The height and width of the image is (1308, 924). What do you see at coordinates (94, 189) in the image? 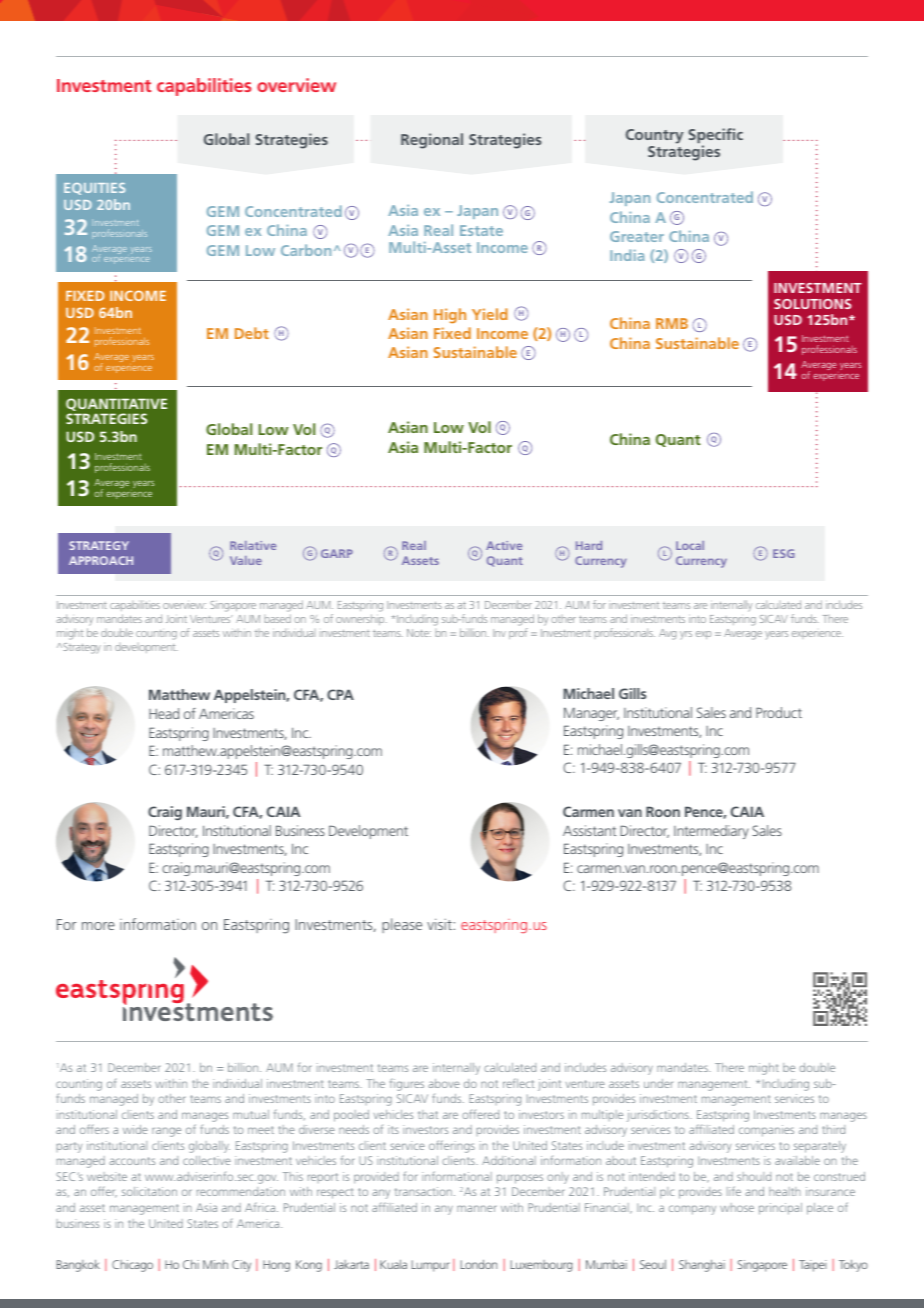
I see `EQUITIES` at bounding box center [94, 189].
